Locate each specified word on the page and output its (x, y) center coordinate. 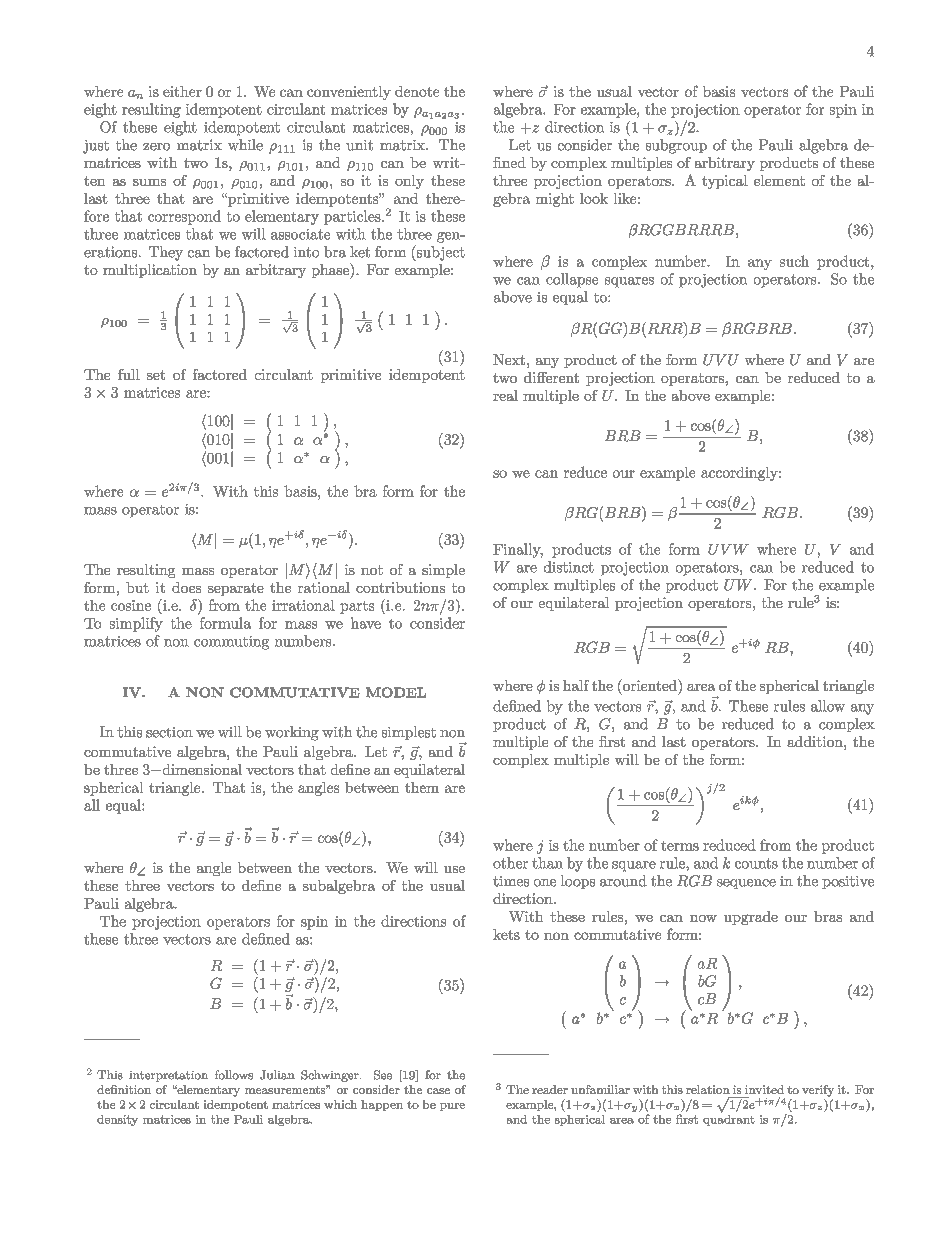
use (454, 869)
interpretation (168, 1076)
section (169, 732)
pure (452, 1107)
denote (417, 91)
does (186, 587)
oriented (650, 685)
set (156, 375)
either (182, 91)
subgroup (676, 146)
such (794, 261)
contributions (400, 587)
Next (509, 359)
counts (756, 863)
